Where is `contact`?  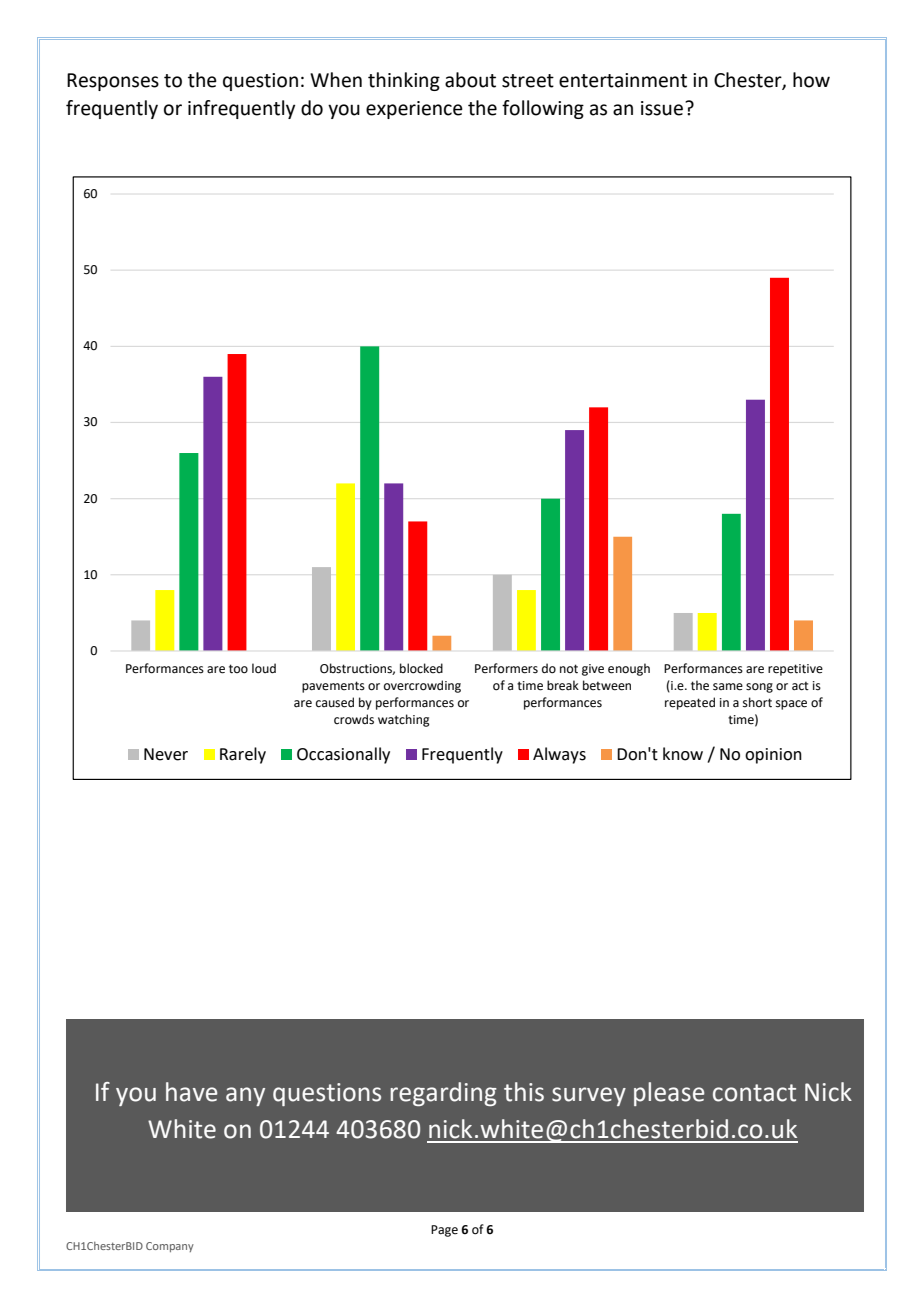
contact is located at coordinates (754, 1093).
